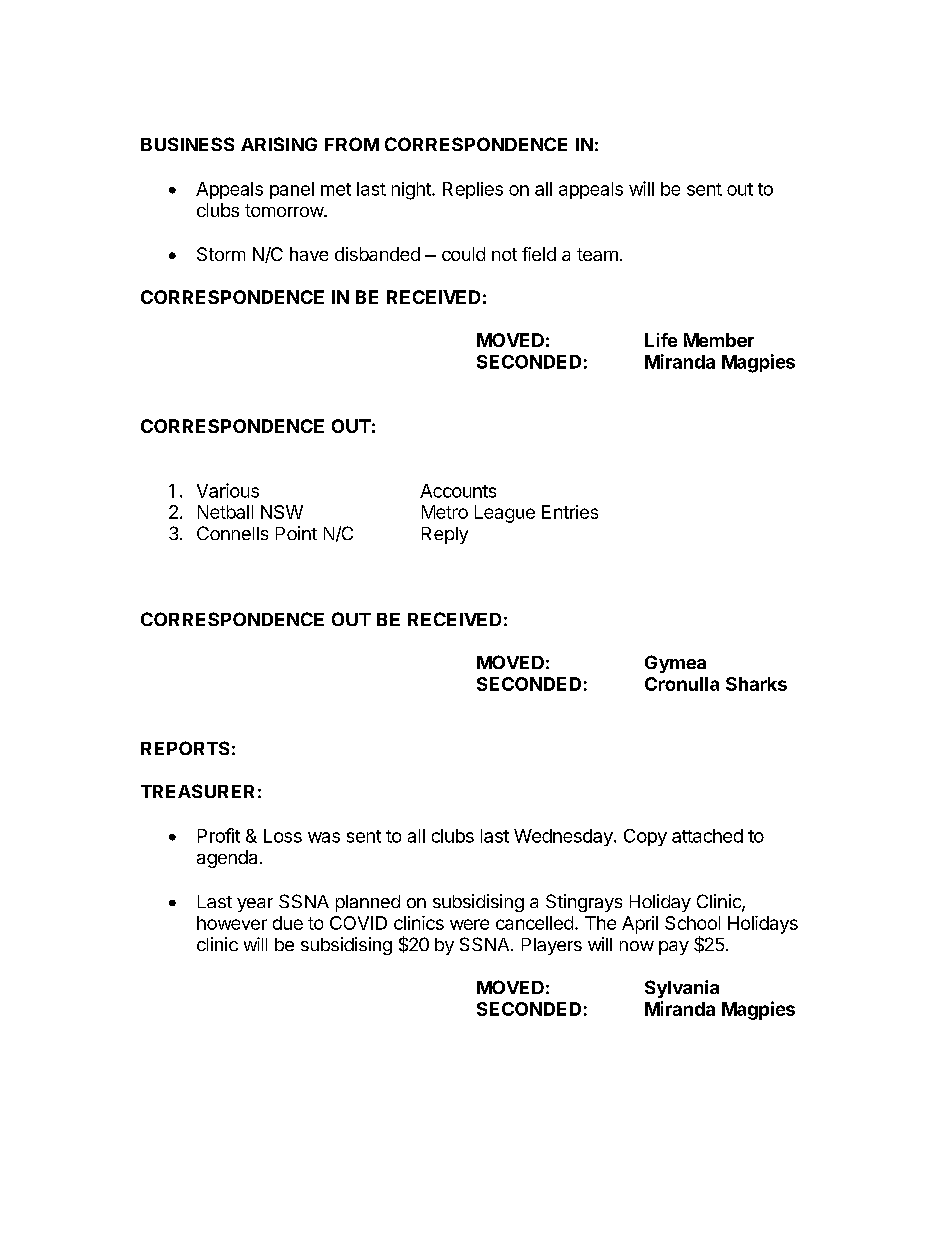  I want to click on were, so click(469, 924).
